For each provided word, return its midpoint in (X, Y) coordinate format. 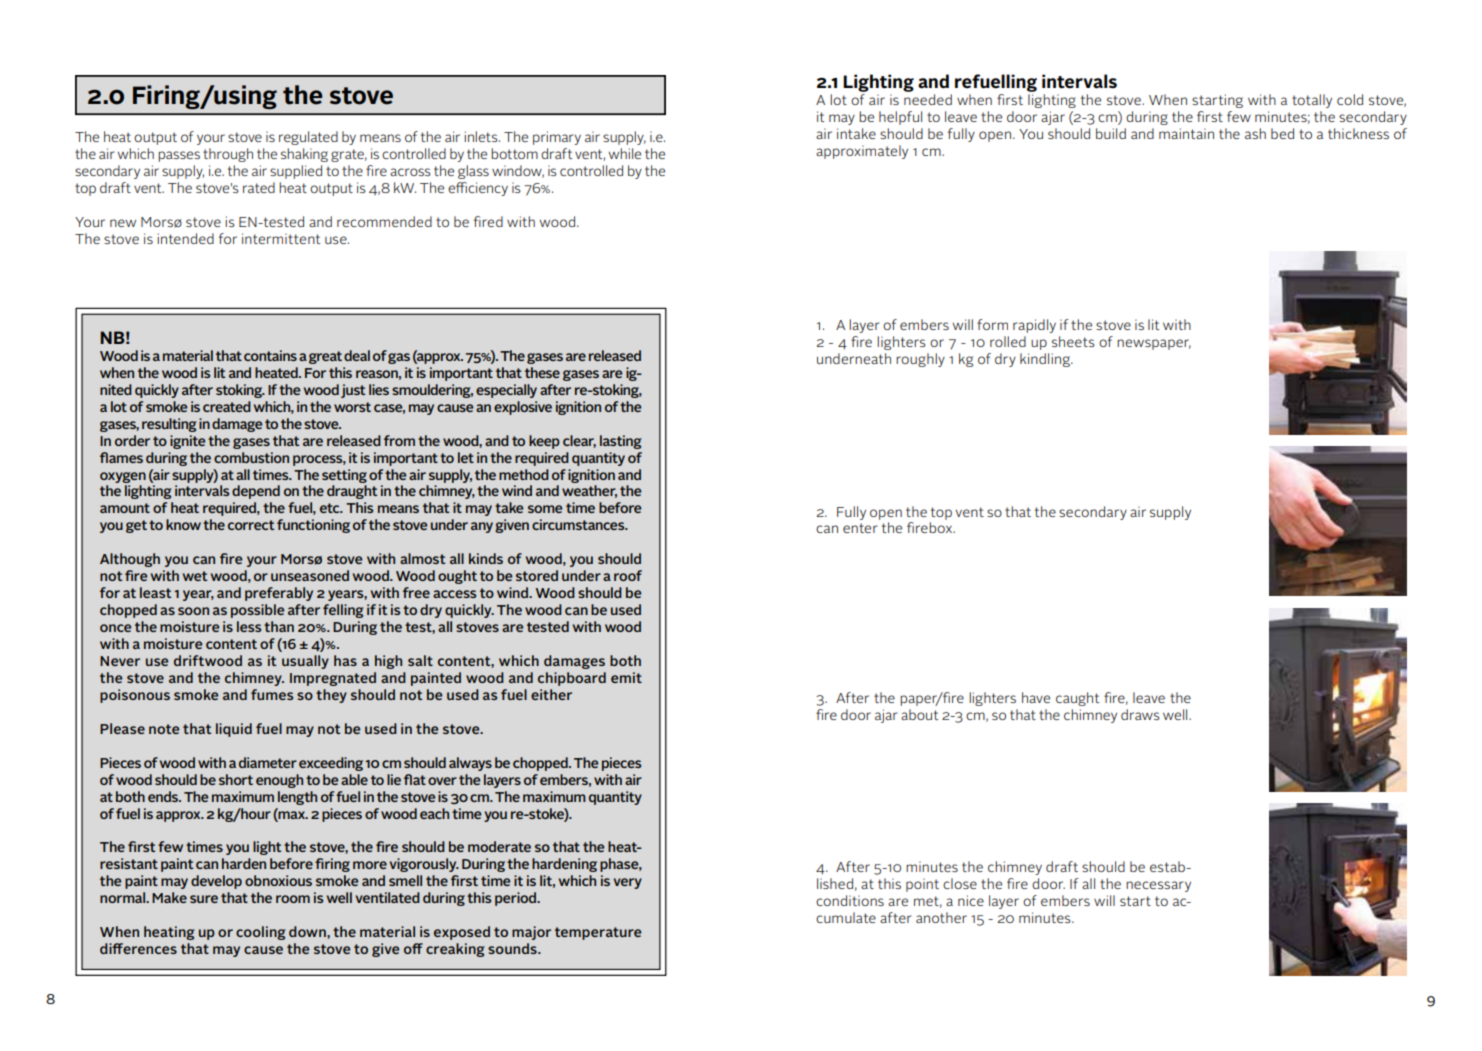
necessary (1158, 886)
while (625, 153)
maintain (1186, 133)
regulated (308, 138)
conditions (850, 900)
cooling (261, 933)
